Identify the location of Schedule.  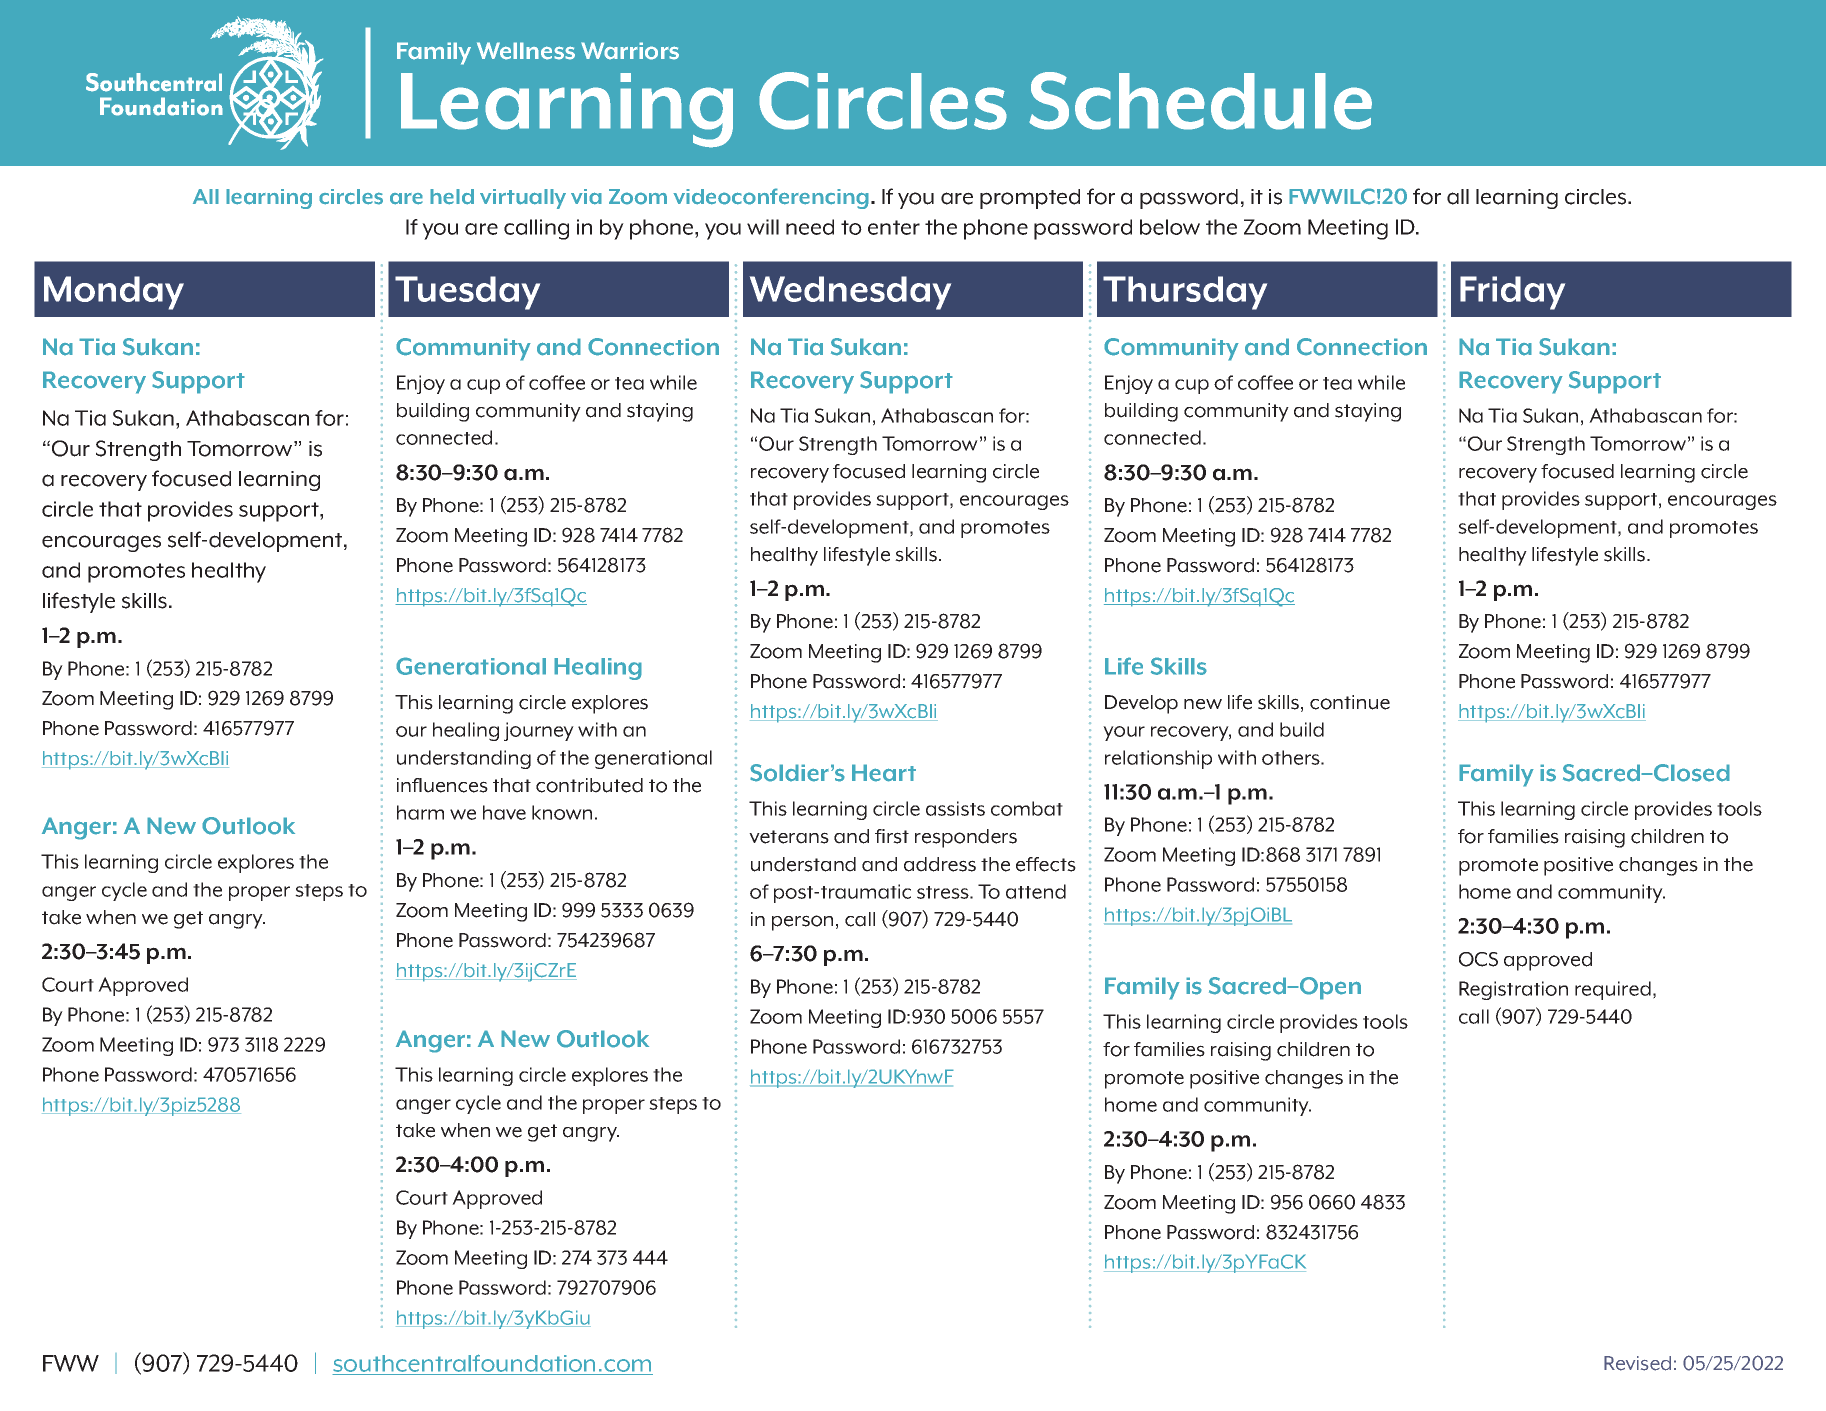
(1200, 101).
